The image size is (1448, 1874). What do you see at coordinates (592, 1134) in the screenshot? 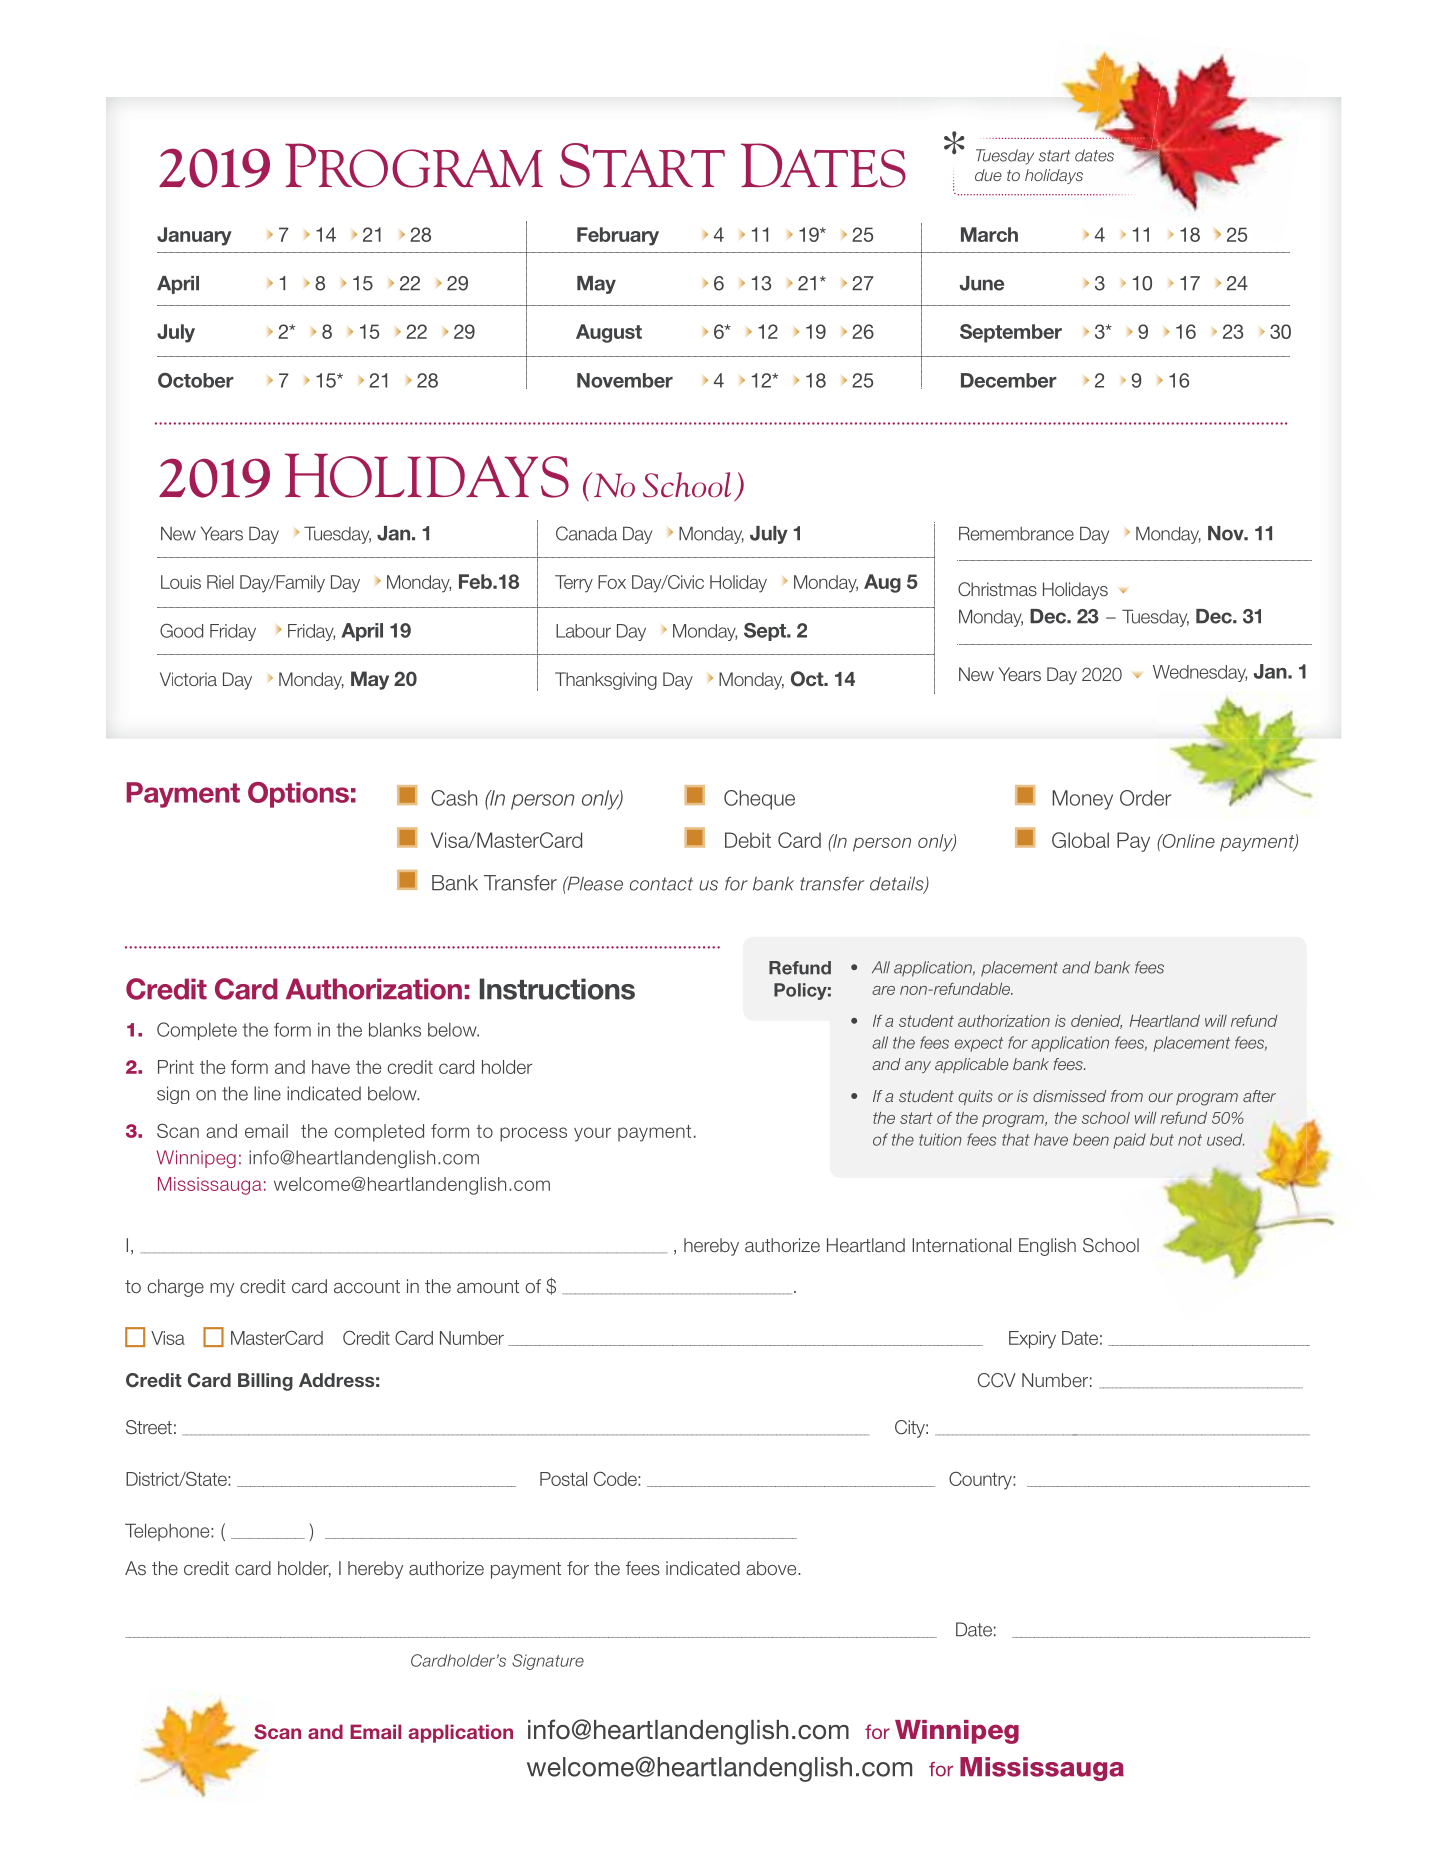
I see `your` at bounding box center [592, 1134].
